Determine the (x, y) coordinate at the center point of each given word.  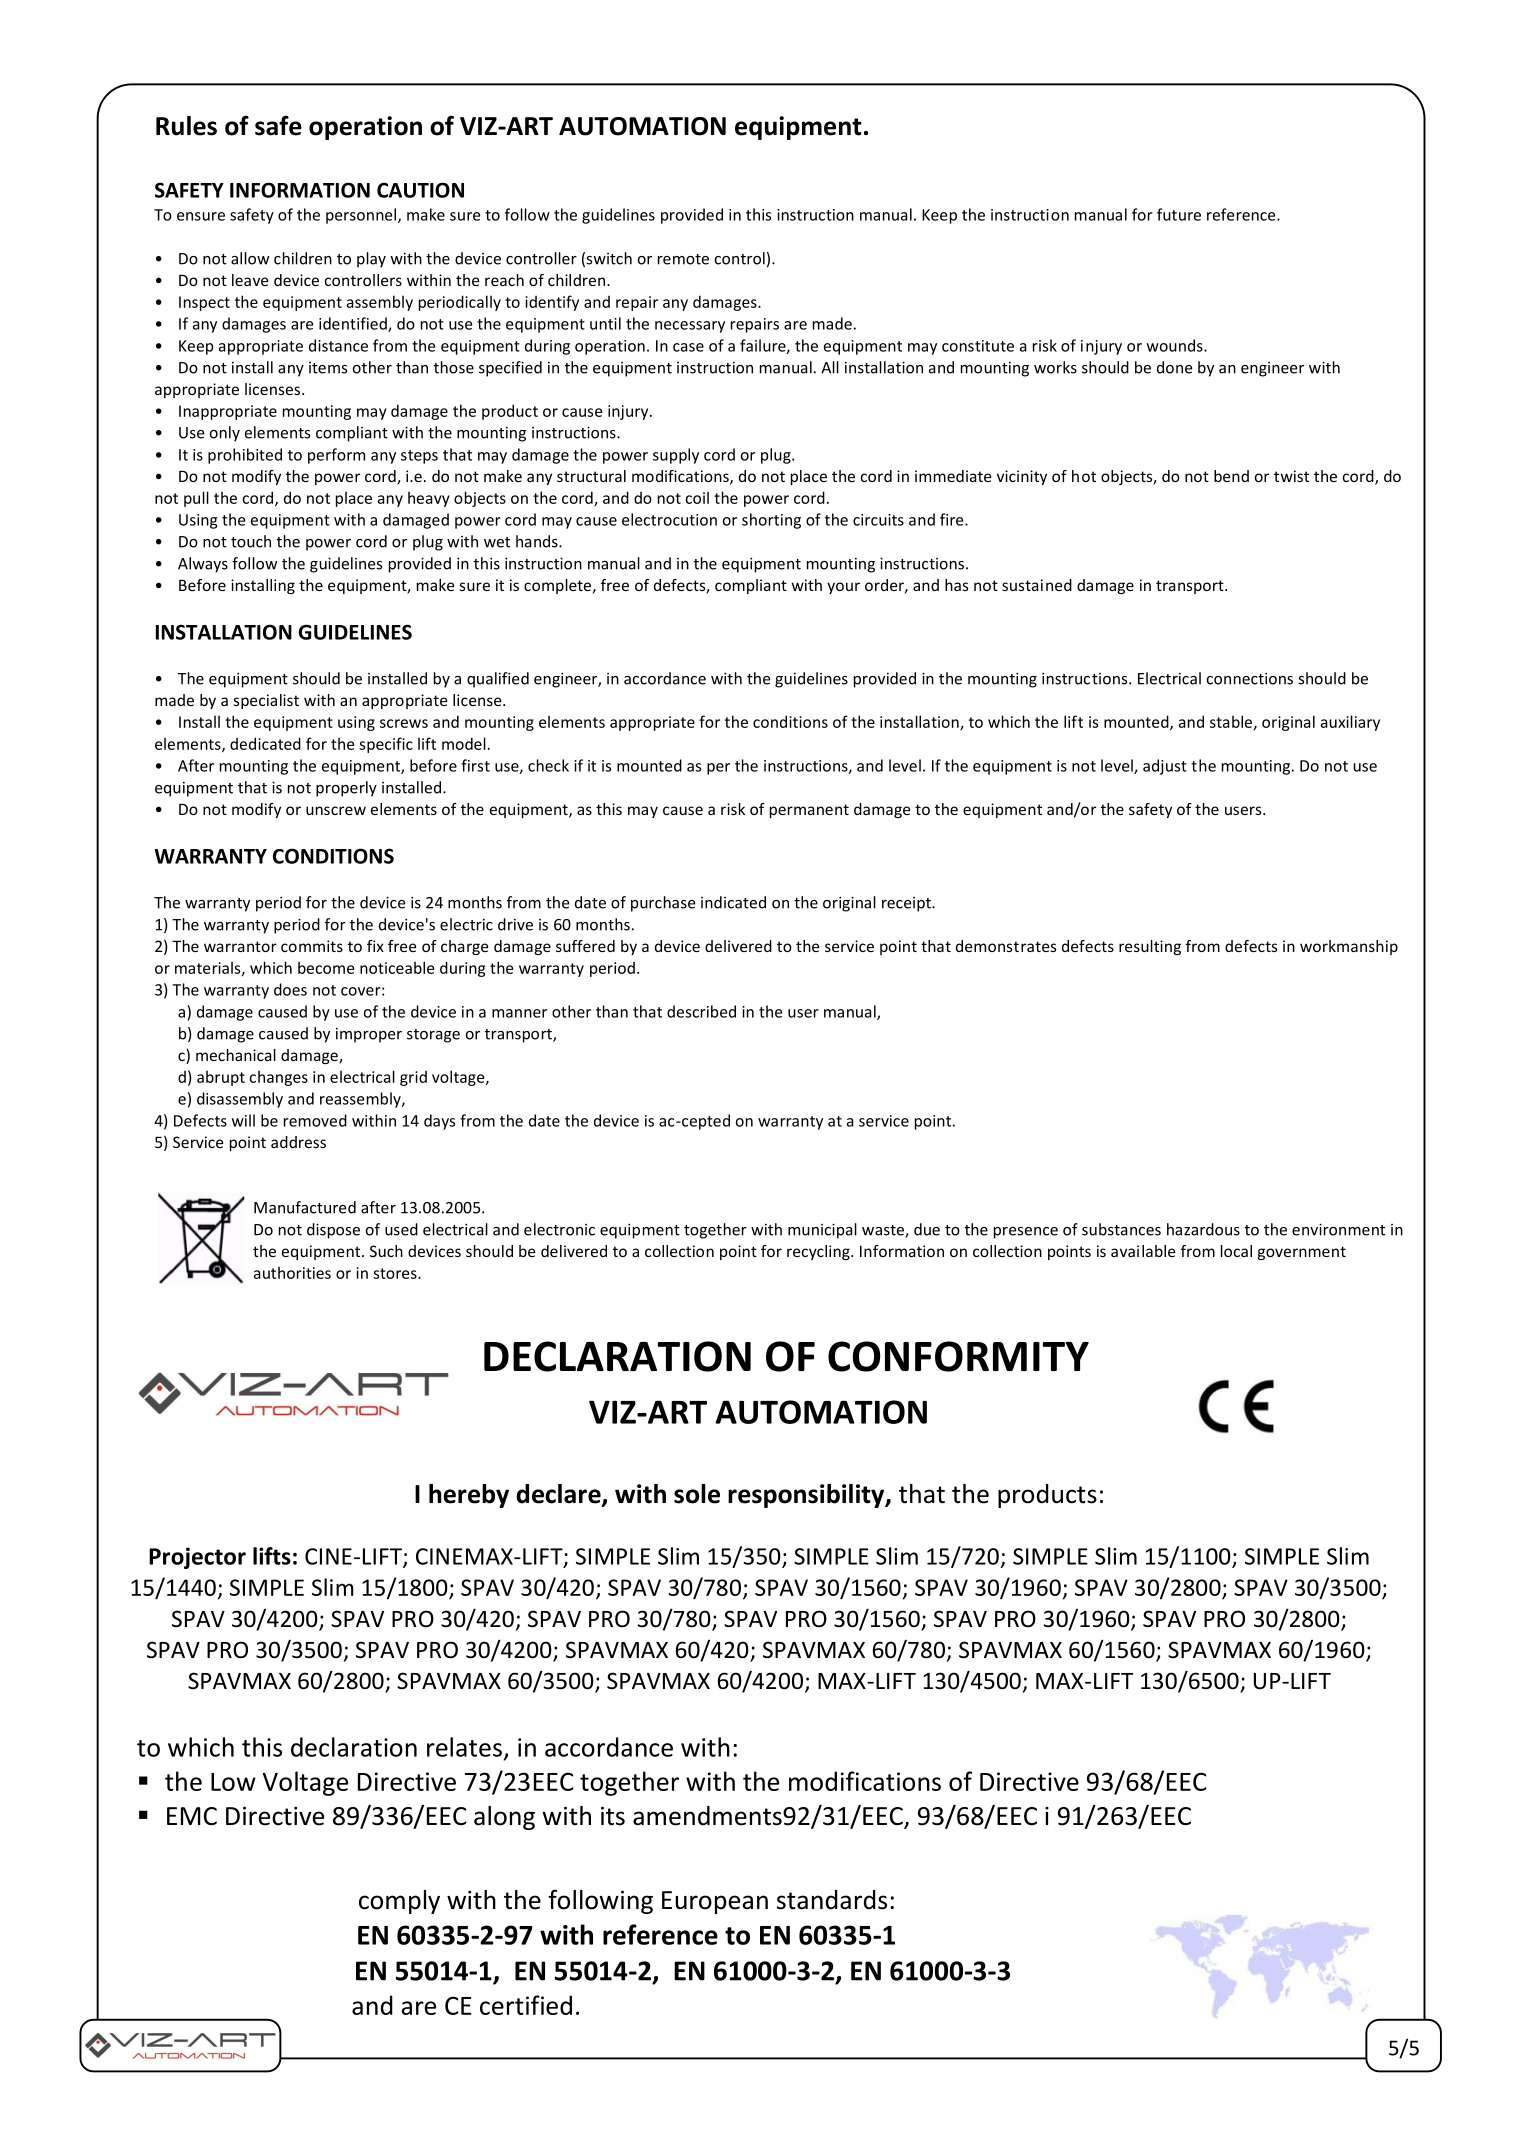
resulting (1150, 947)
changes (278, 1078)
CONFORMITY (958, 1356)
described (701, 1011)
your (843, 588)
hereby (469, 1496)
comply (399, 1902)
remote (683, 259)
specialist (266, 701)
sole (697, 1494)
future (1179, 214)
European (715, 1902)
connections (1250, 679)
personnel (361, 216)
